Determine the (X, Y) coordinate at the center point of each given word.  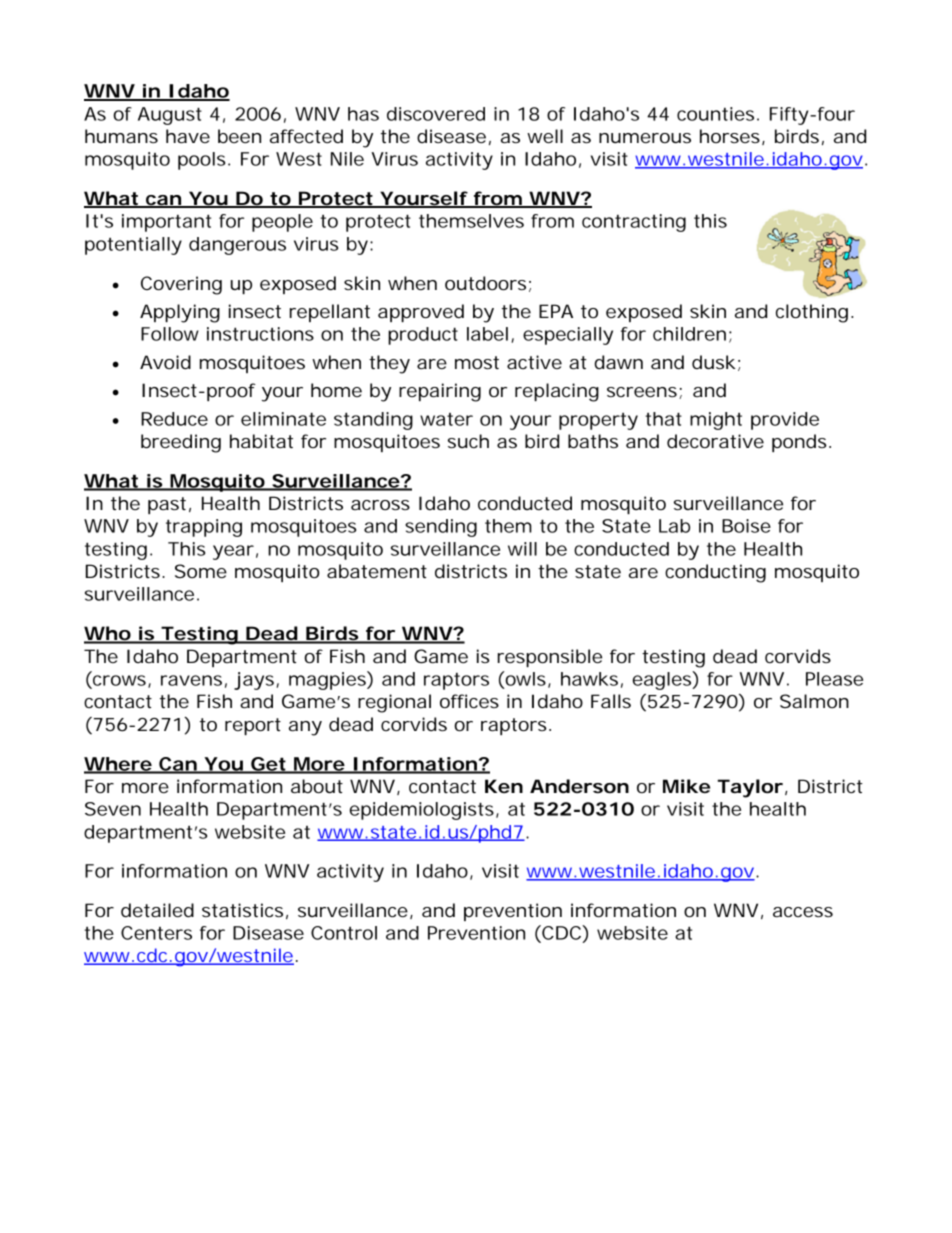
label (487, 334)
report (253, 726)
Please (834, 679)
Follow (170, 334)
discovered (436, 114)
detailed (157, 910)
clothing (812, 313)
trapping (204, 528)
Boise (746, 526)
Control (344, 933)
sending (441, 528)
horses (730, 136)
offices (469, 701)
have (188, 136)
